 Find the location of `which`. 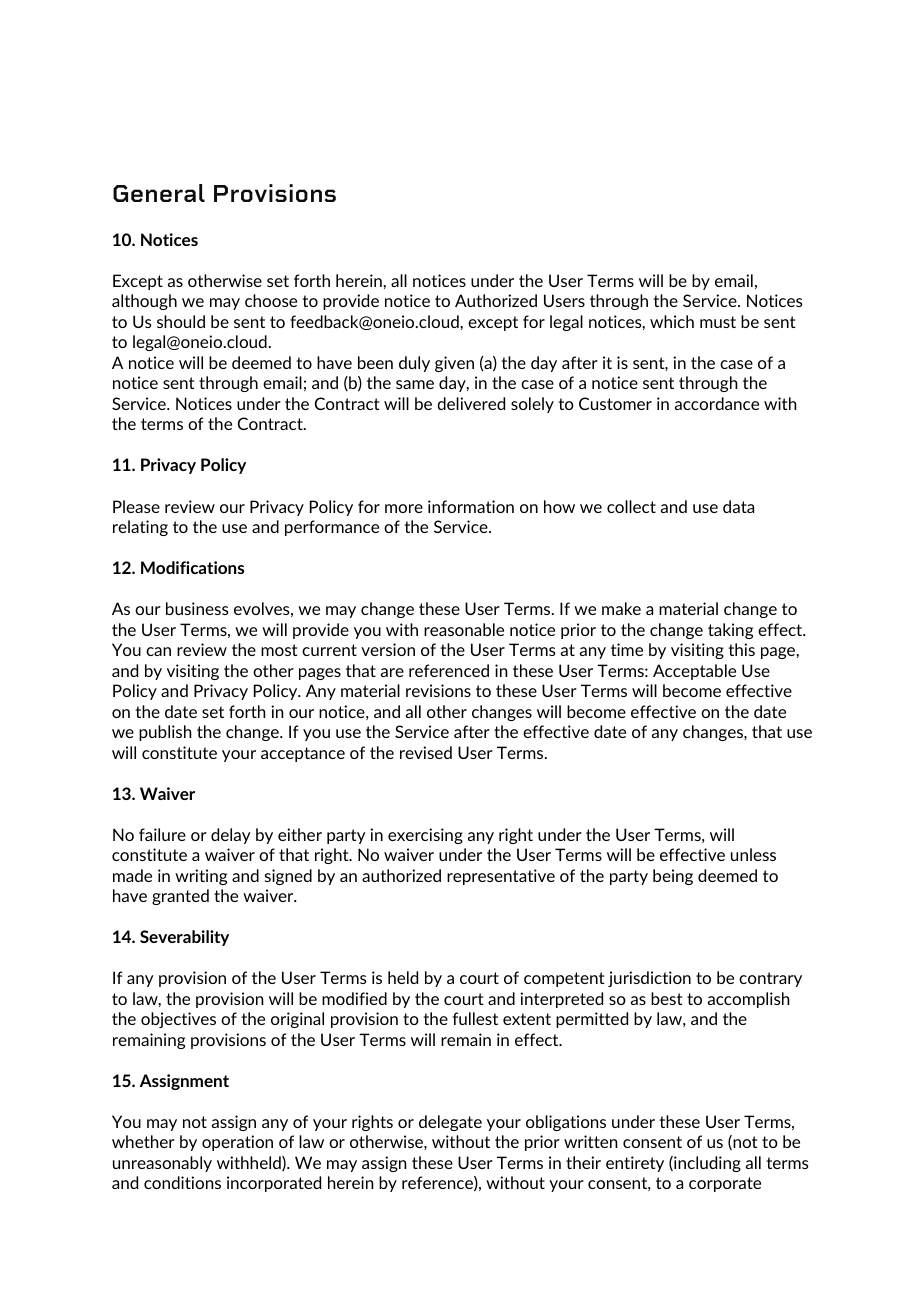

which is located at coordinates (672, 321).
